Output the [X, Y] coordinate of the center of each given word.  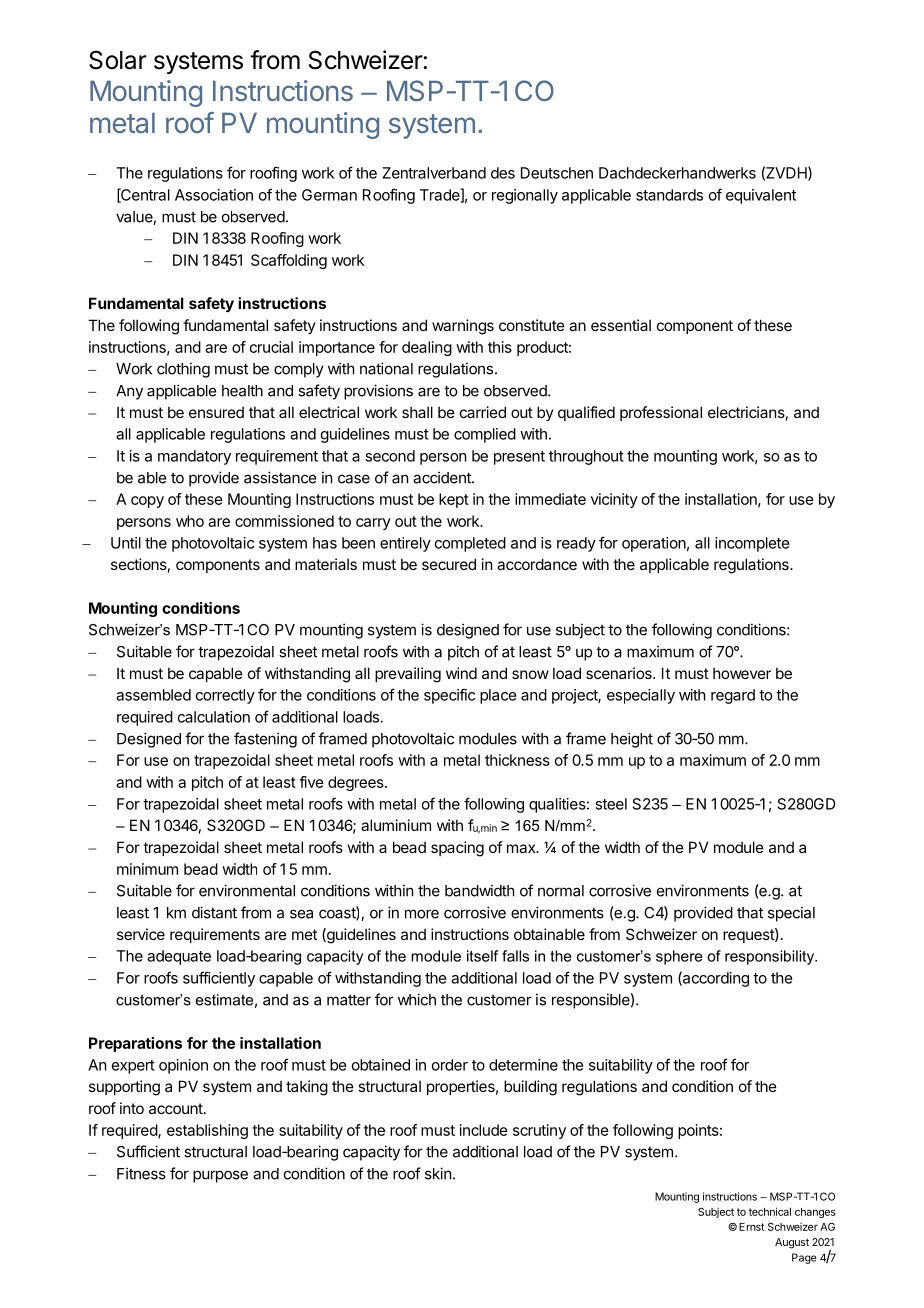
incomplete [752, 544]
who [190, 521]
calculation [214, 717]
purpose [220, 1176]
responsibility [771, 957]
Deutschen [557, 173]
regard [733, 696]
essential [621, 325]
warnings [463, 327]
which [417, 999]
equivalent [761, 196]
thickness [517, 760]
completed [470, 544]
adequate [179, 957]
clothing [183, 370]
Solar [118, 60]
